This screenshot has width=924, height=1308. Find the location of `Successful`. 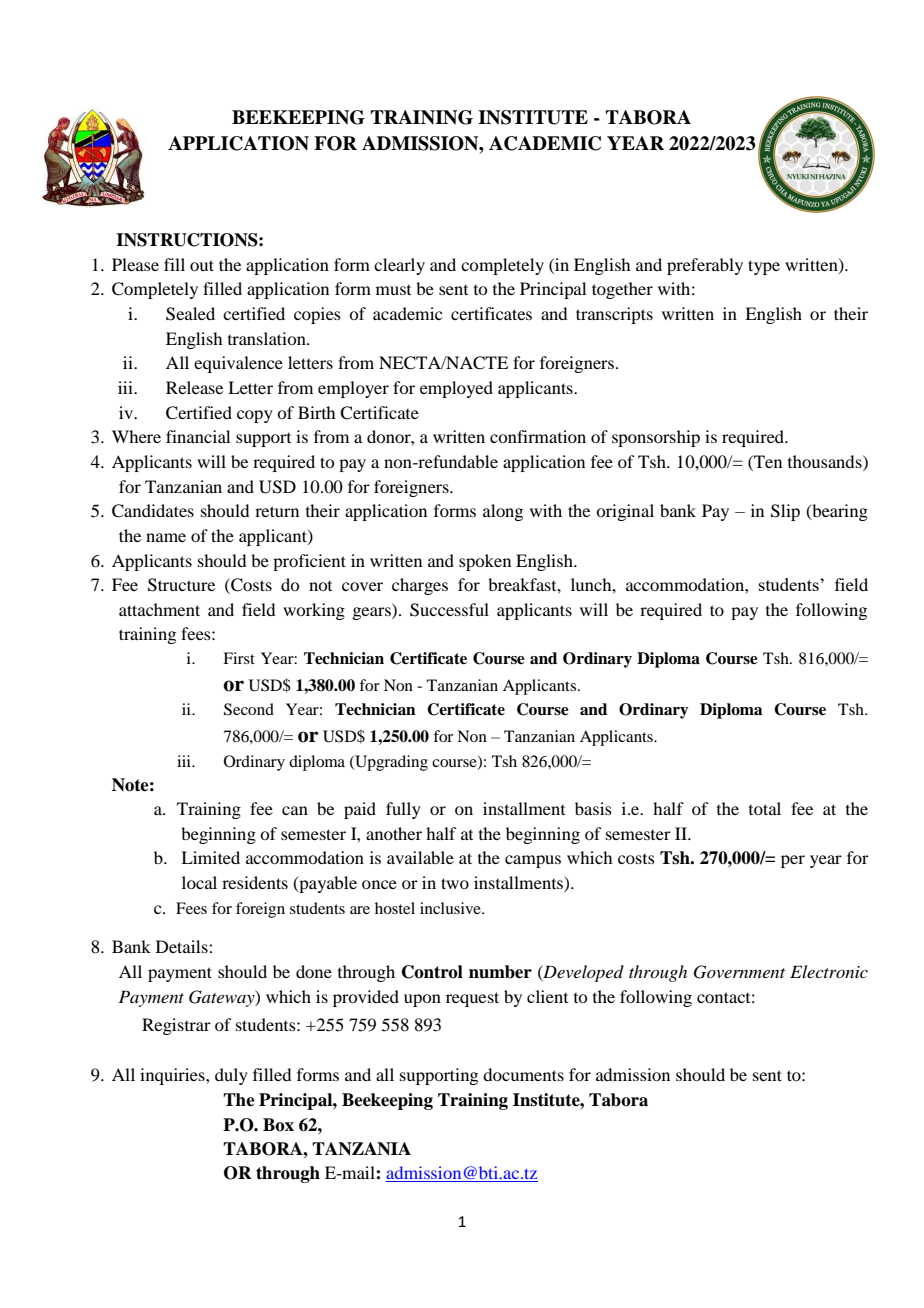

Successful is located at coordinates (449, 610).
